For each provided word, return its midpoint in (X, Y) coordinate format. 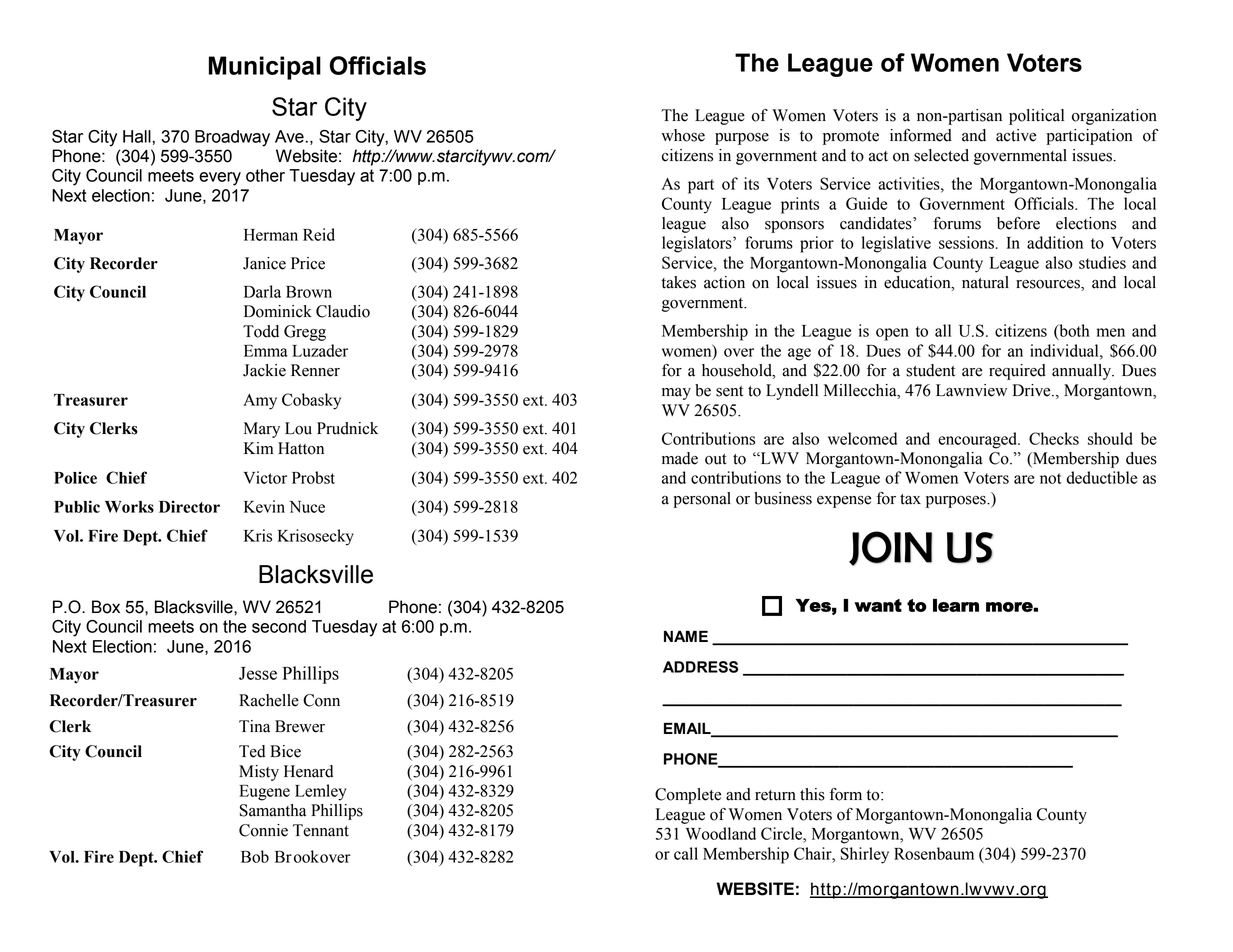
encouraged (978, 440)
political (1036, 117)
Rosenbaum (934, 853)
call (686, 853)
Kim (258, 448)
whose (683, 135)
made (680, 458)
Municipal (265, 68)
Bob (255, 856)
